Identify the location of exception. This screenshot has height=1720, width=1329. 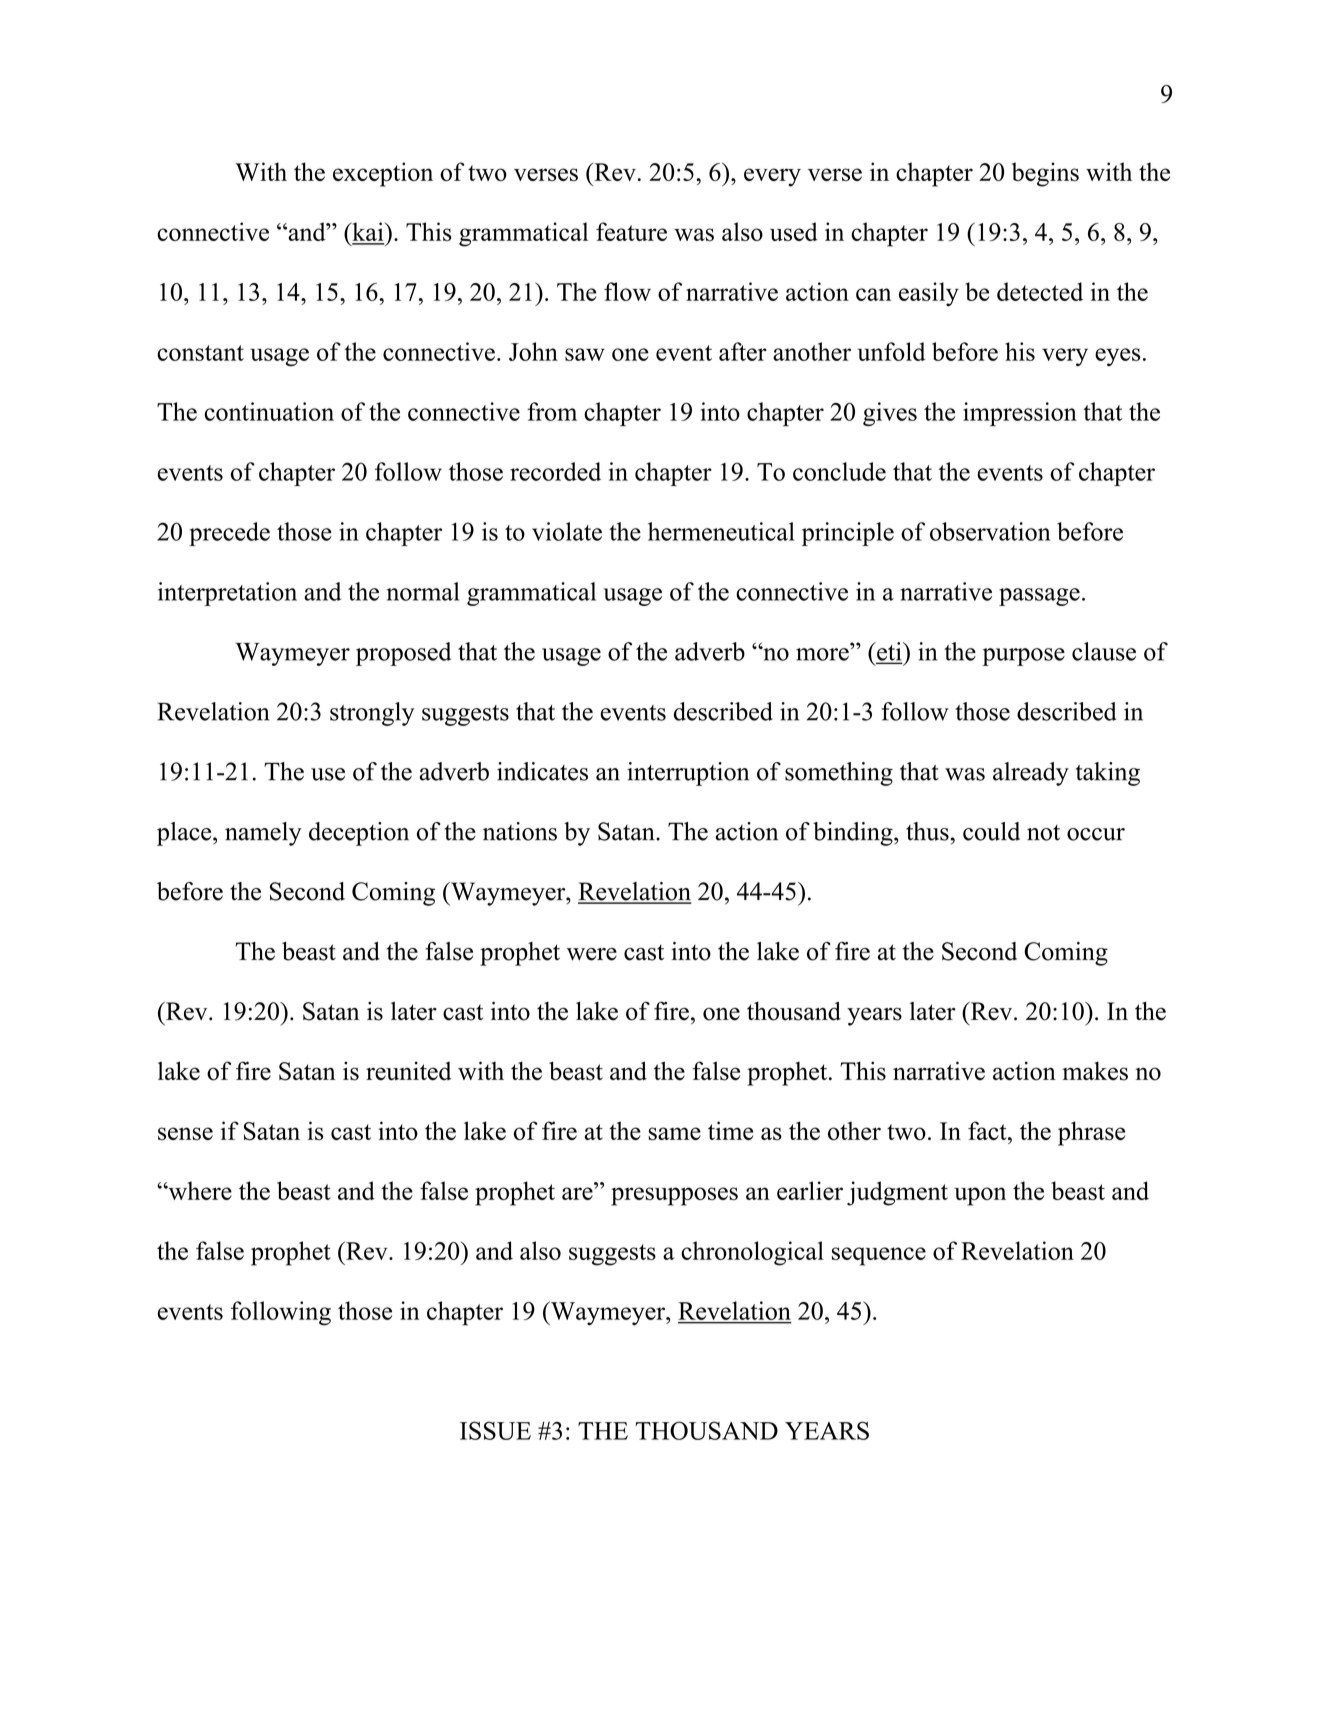
(383, 174).
